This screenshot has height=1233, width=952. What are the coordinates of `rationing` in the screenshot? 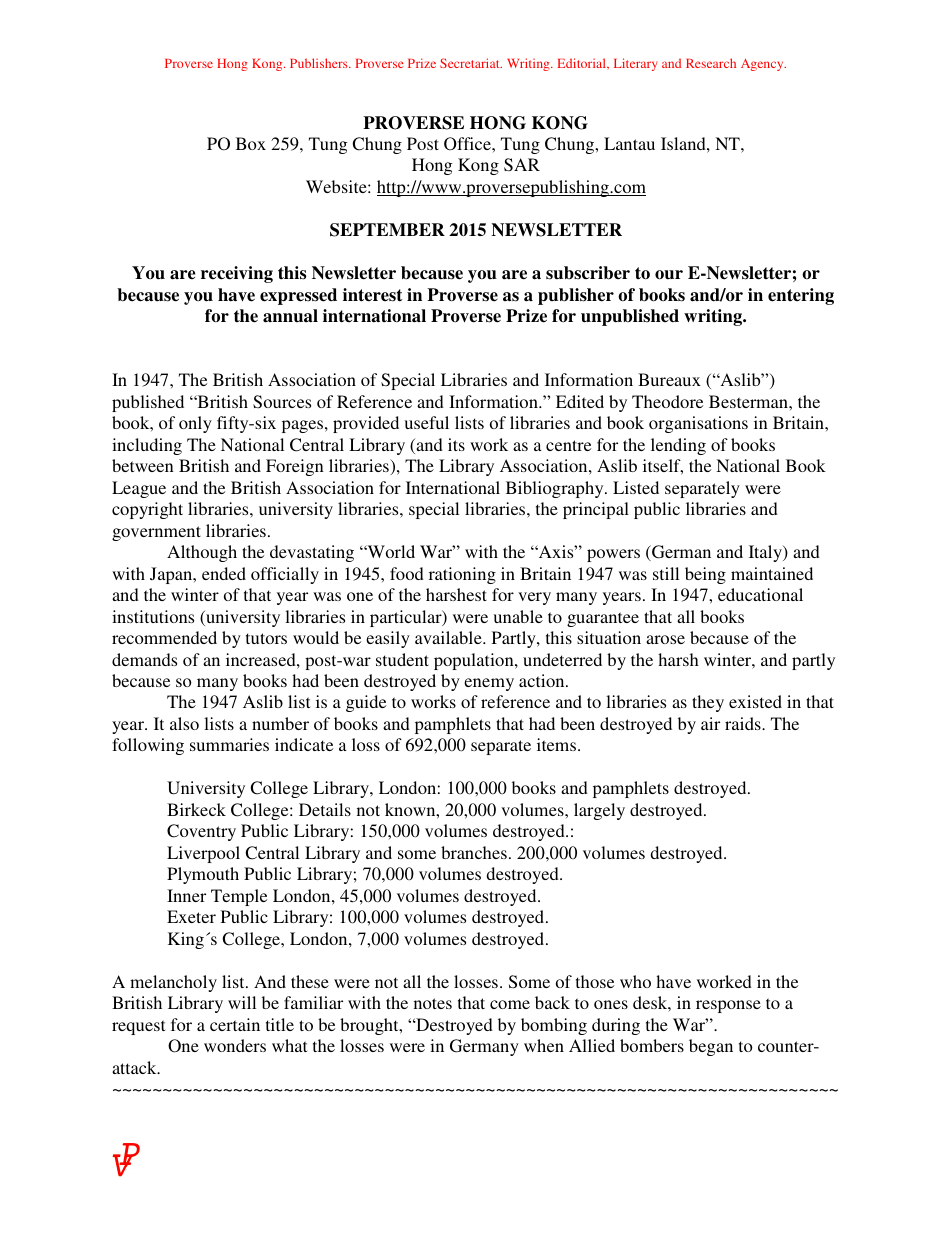 It's located at (462, 575).
